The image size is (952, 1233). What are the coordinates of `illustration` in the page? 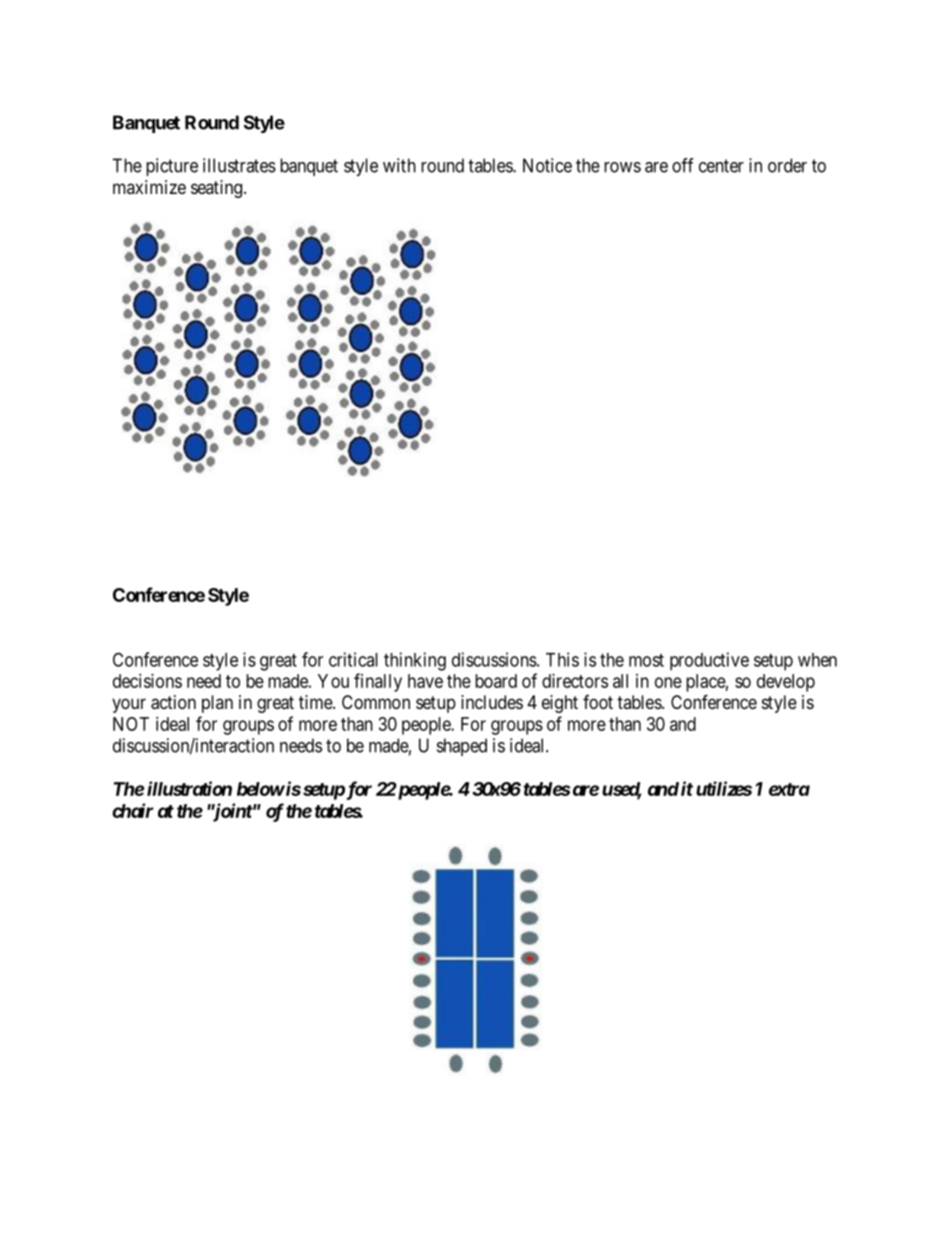 It's located at (189, 788).
